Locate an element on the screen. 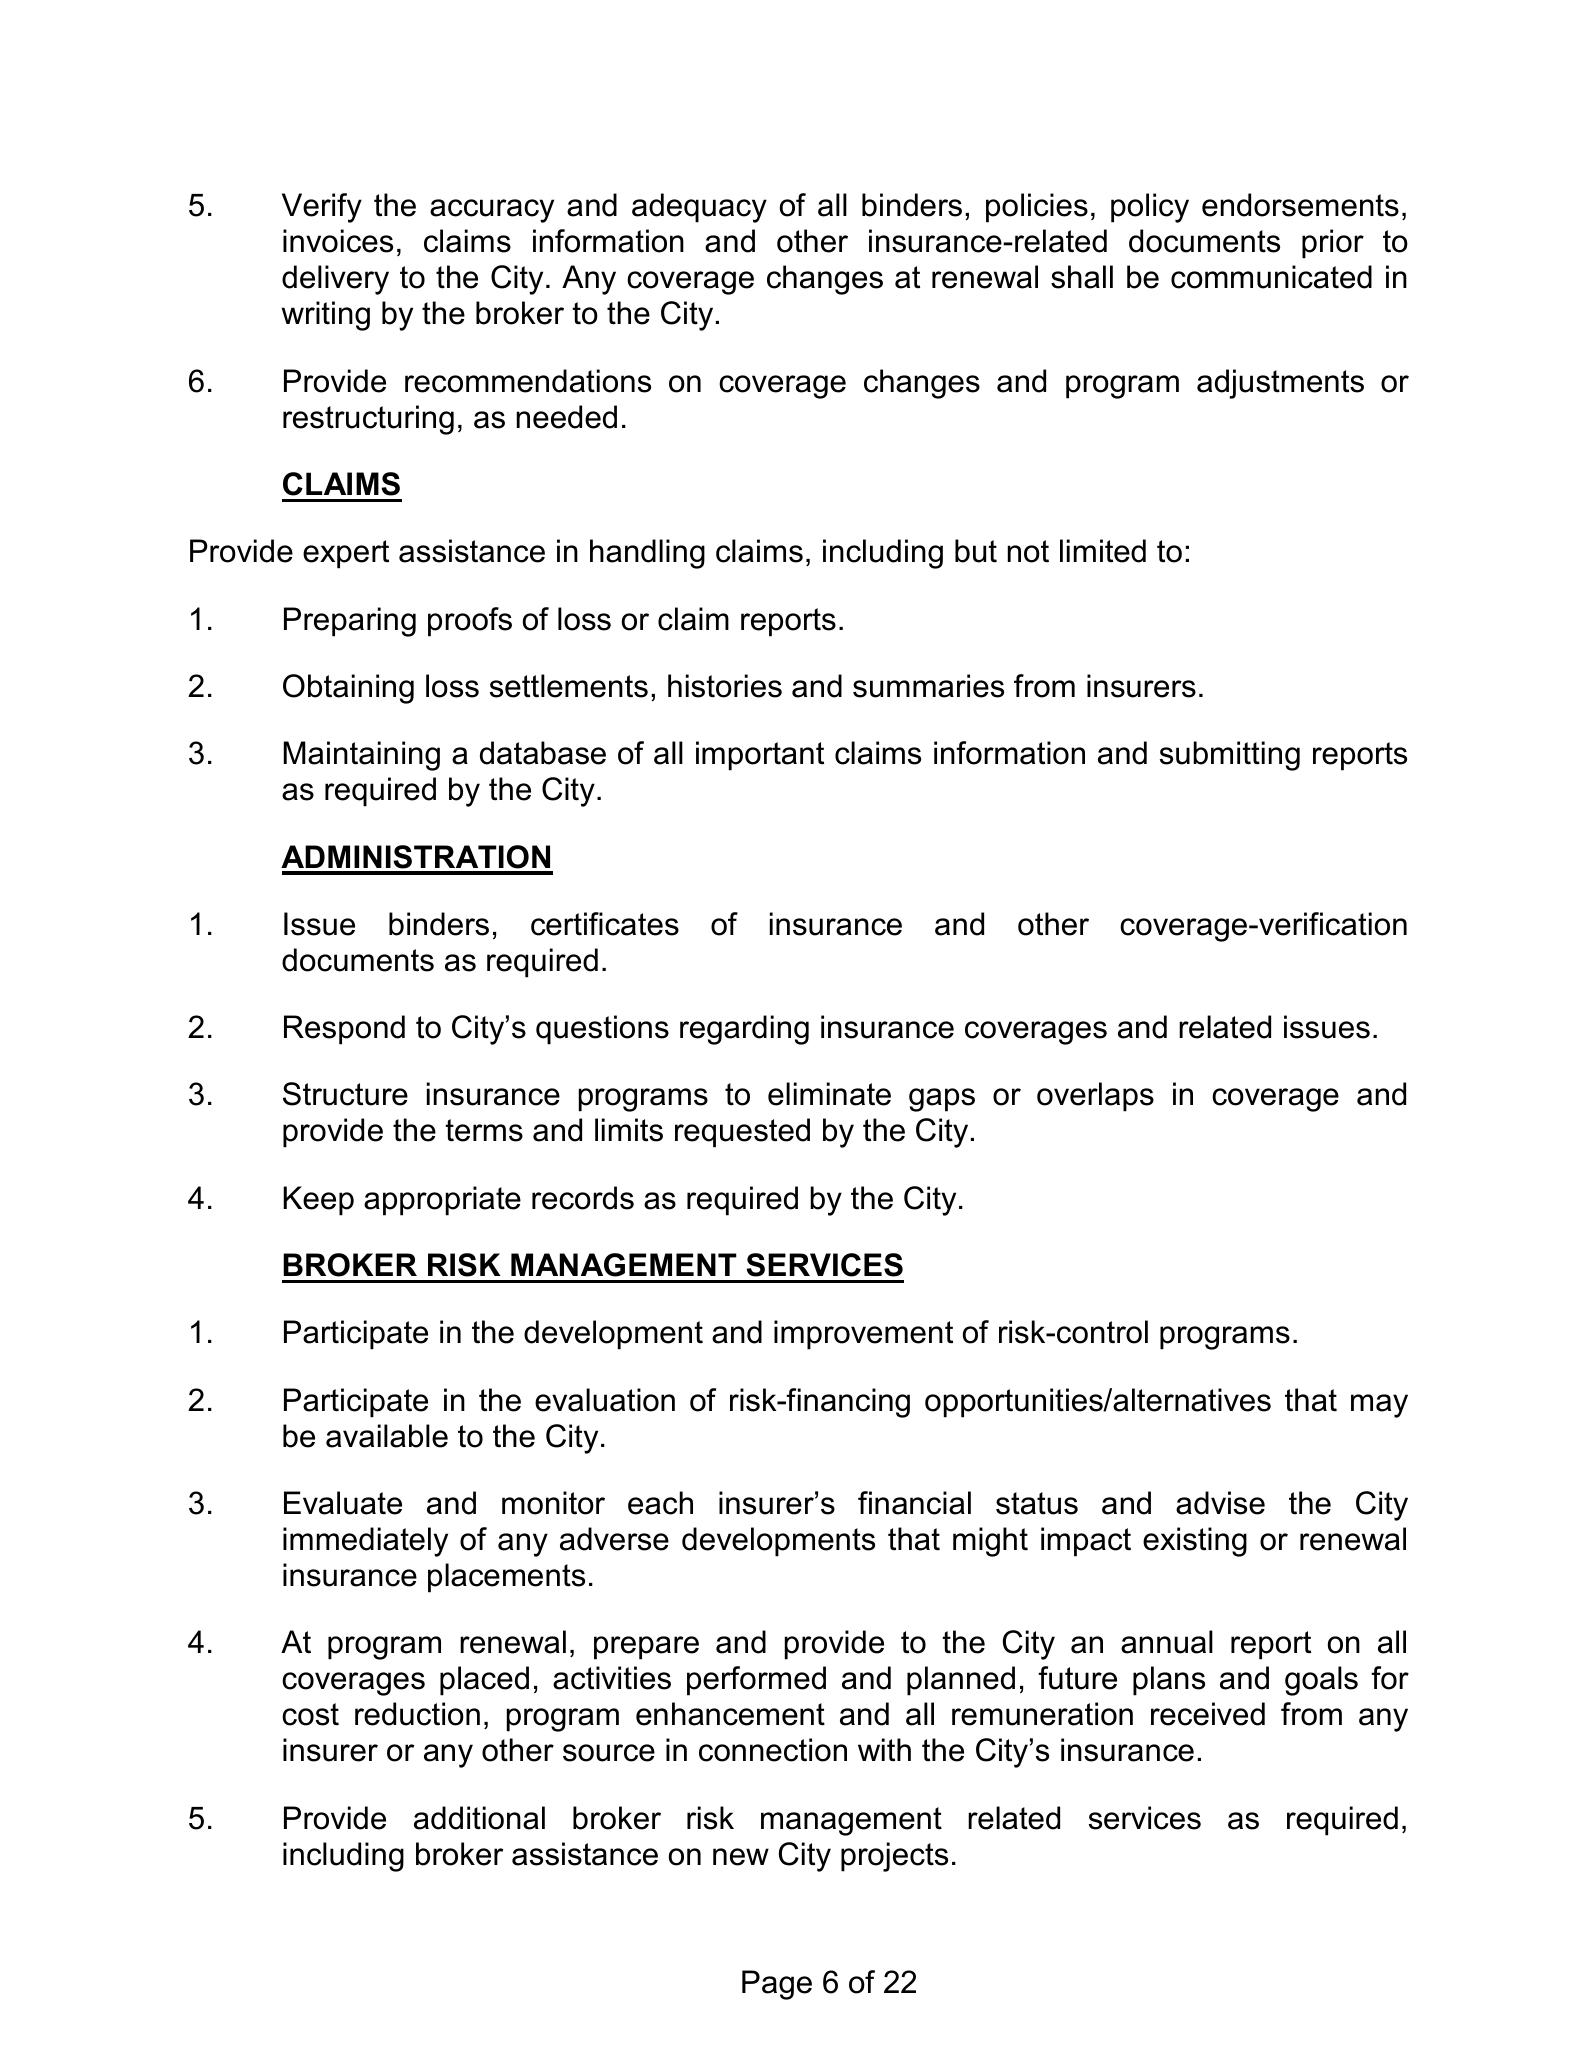  received is located at coordinates (1208, 1714).
